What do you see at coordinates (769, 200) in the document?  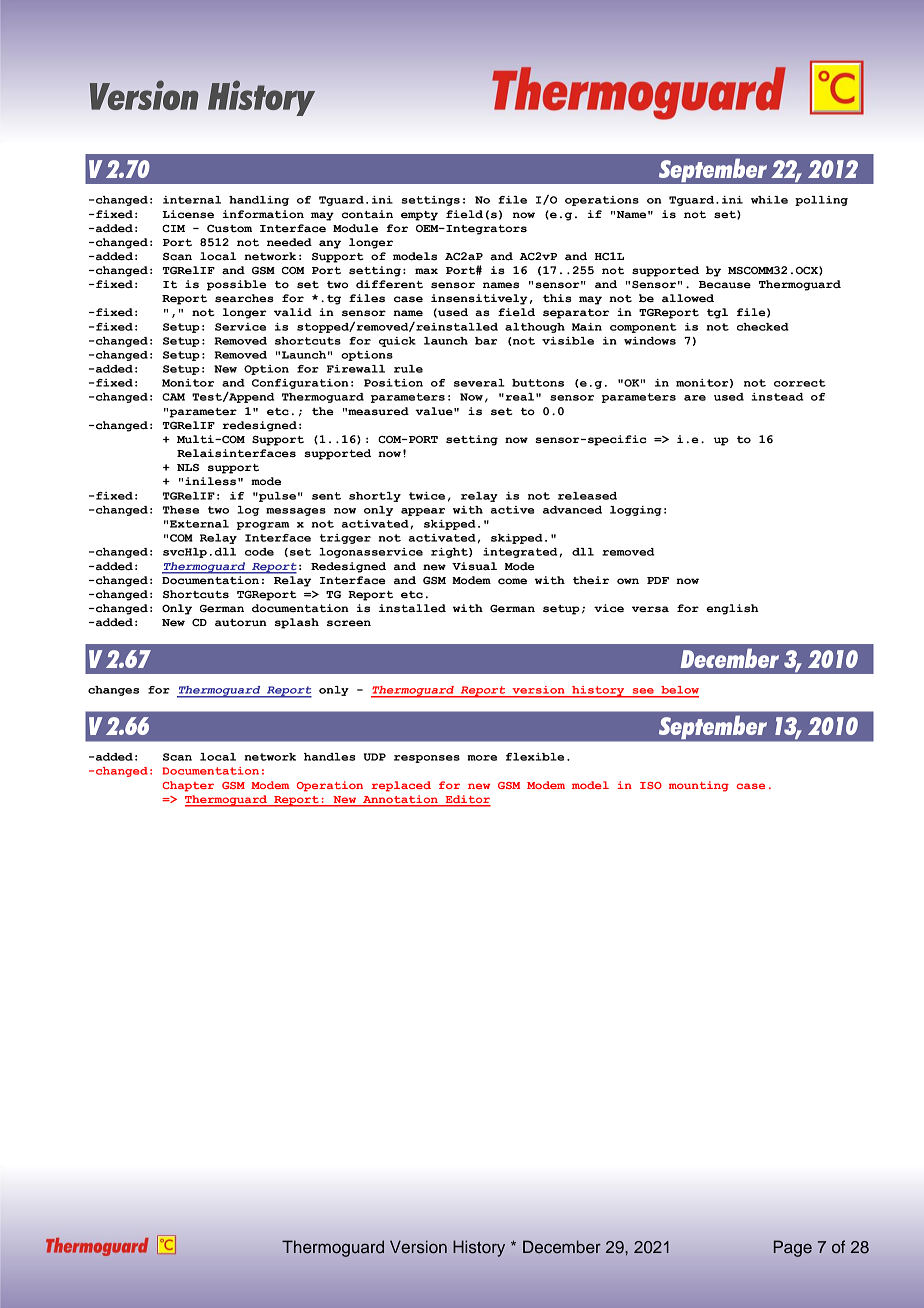 I see `while` at bounding box center [769, 200].
